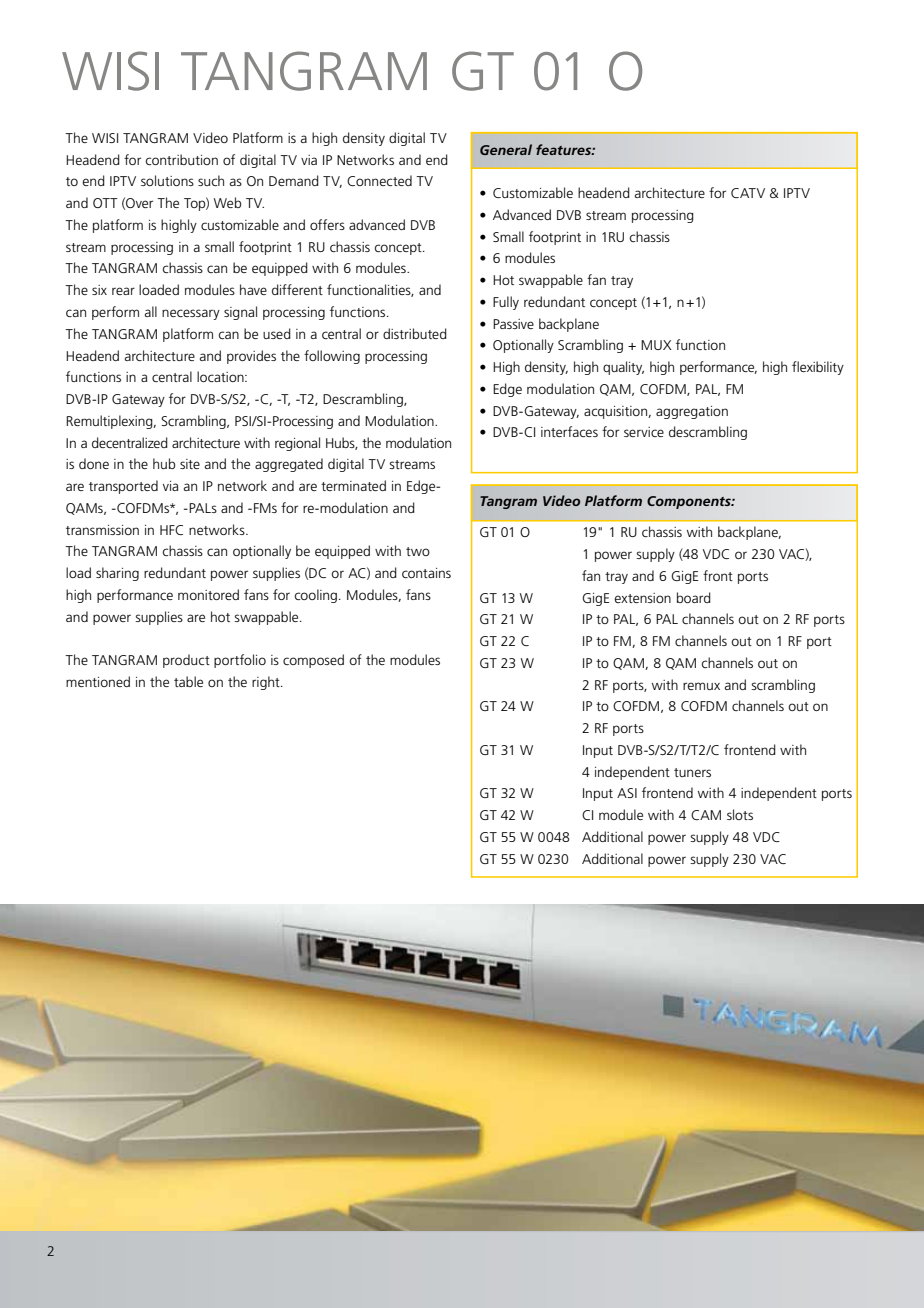 The height and width of the image is (1308, 924). What do you see at coordinates (186, 661) in the image?
I see `product` at bounding box center [186, 661].
